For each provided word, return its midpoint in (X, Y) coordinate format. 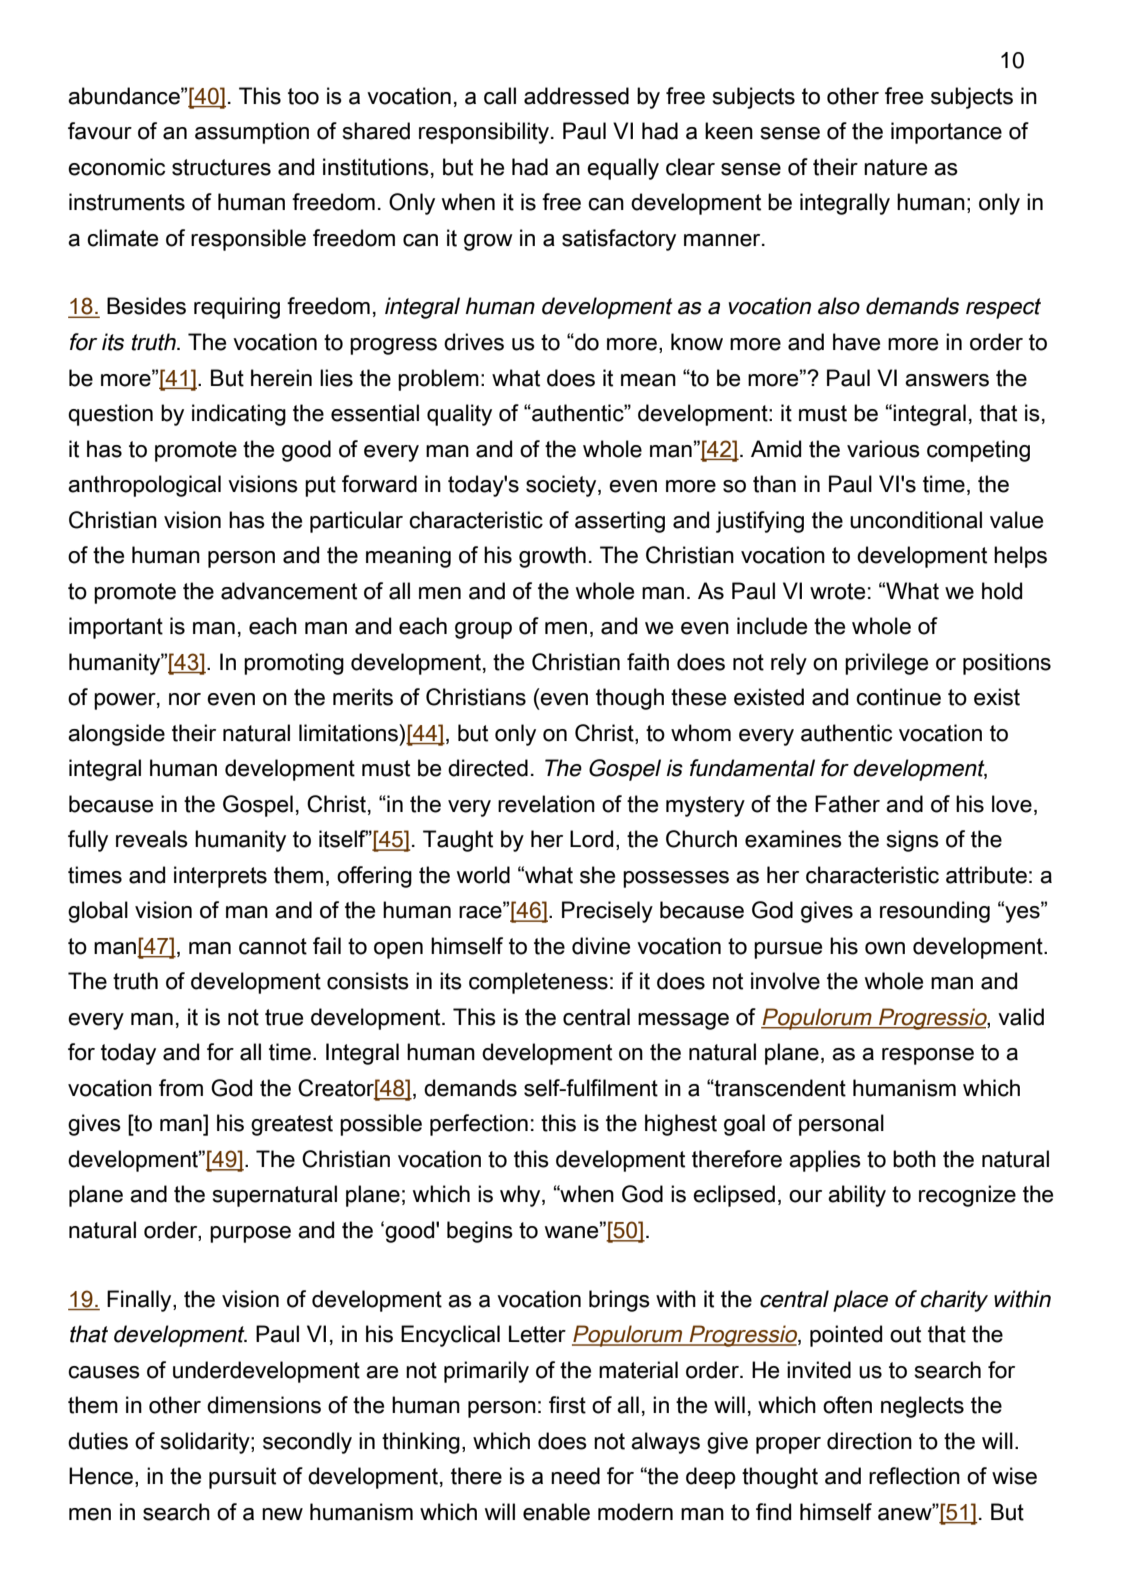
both (914, 1159)
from (181, 1088)
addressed (576, 96)
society (562, 486)
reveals (152, 839)
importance (946, 133)
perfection (479, 1125)
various (883, 449)
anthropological (144, 486)
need (575, 1476)
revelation (546, 804)
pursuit (242, 1478)
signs (912, 841)
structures (221, 167)
